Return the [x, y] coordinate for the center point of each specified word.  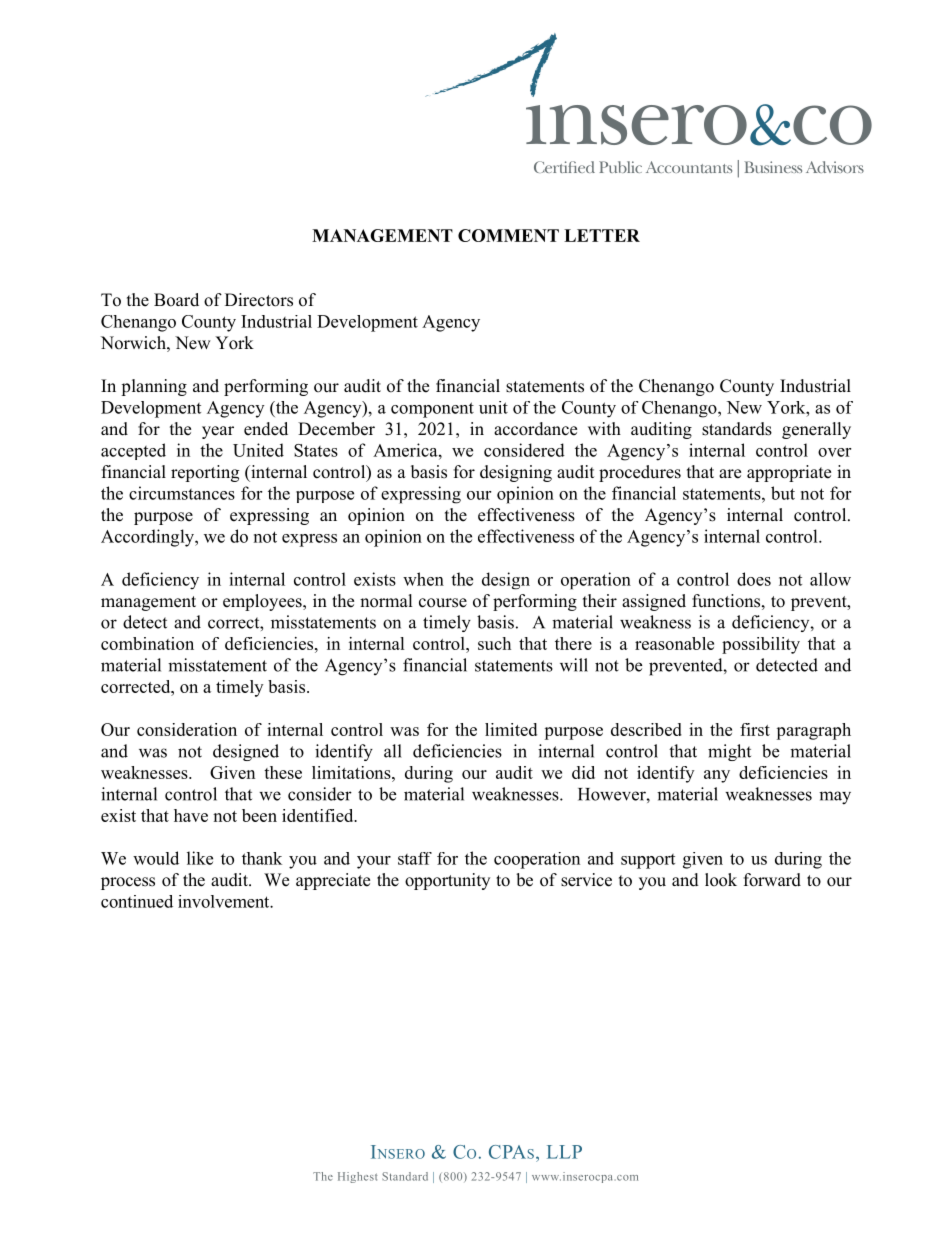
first [755, 729]
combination [147, 643]
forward [772, 880]
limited [511, 729]
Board [176, 300]
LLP [564, 1152]
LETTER [602, 235]
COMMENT [508, 235]
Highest [357, 1177]
